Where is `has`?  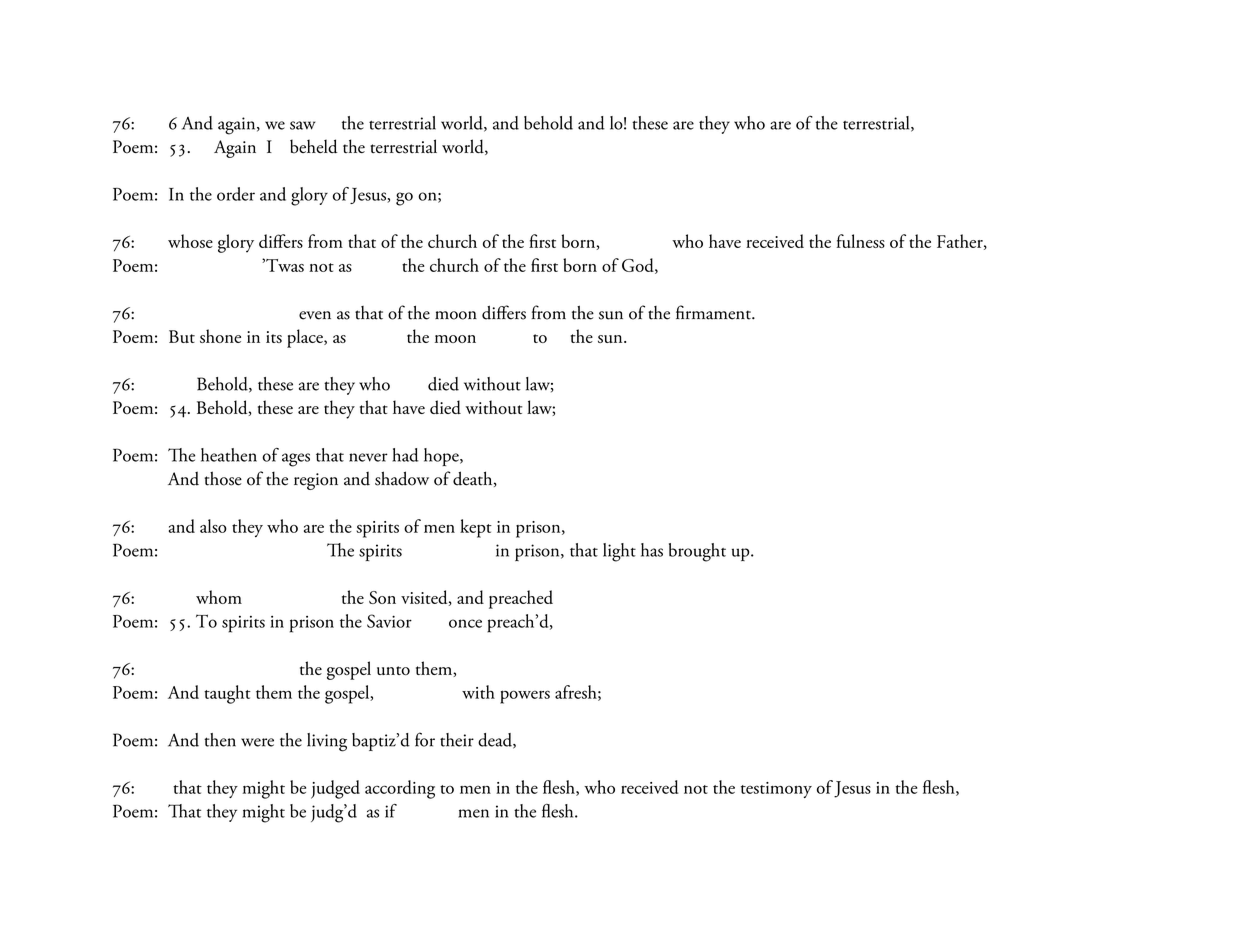
has is located at coordinates (652, 550).
